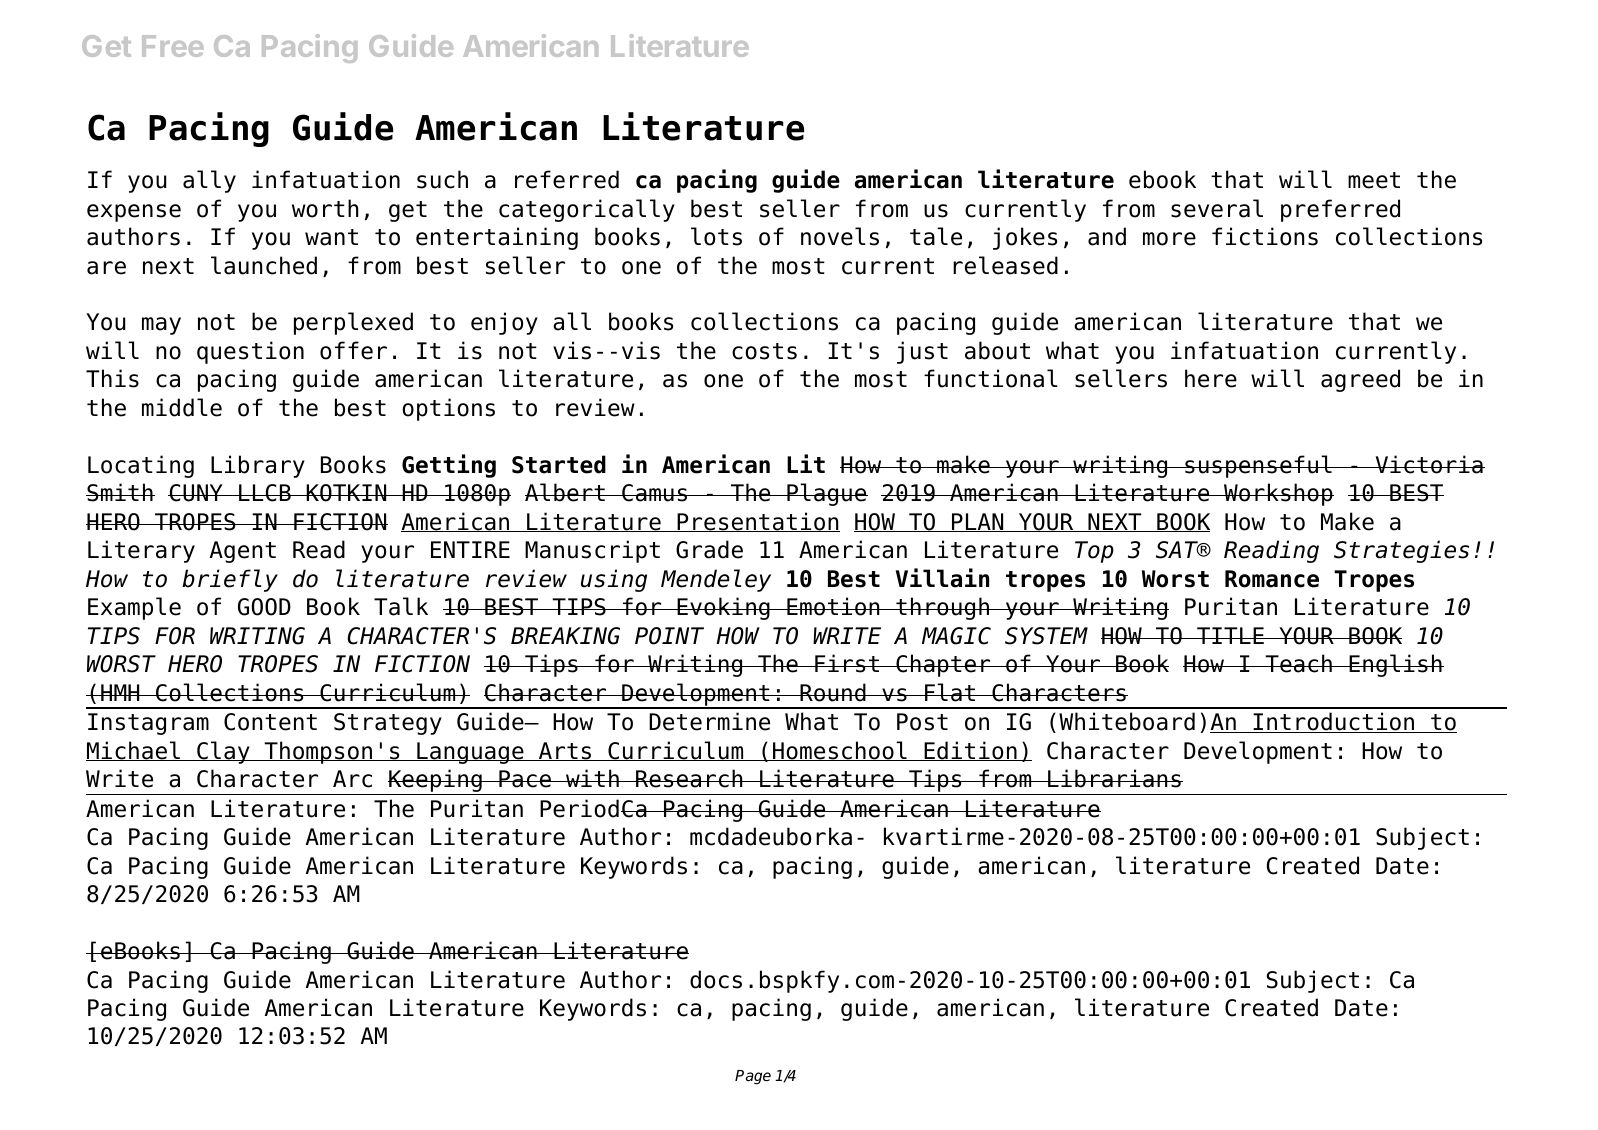  I want to click on costs, so click(764, 351).
